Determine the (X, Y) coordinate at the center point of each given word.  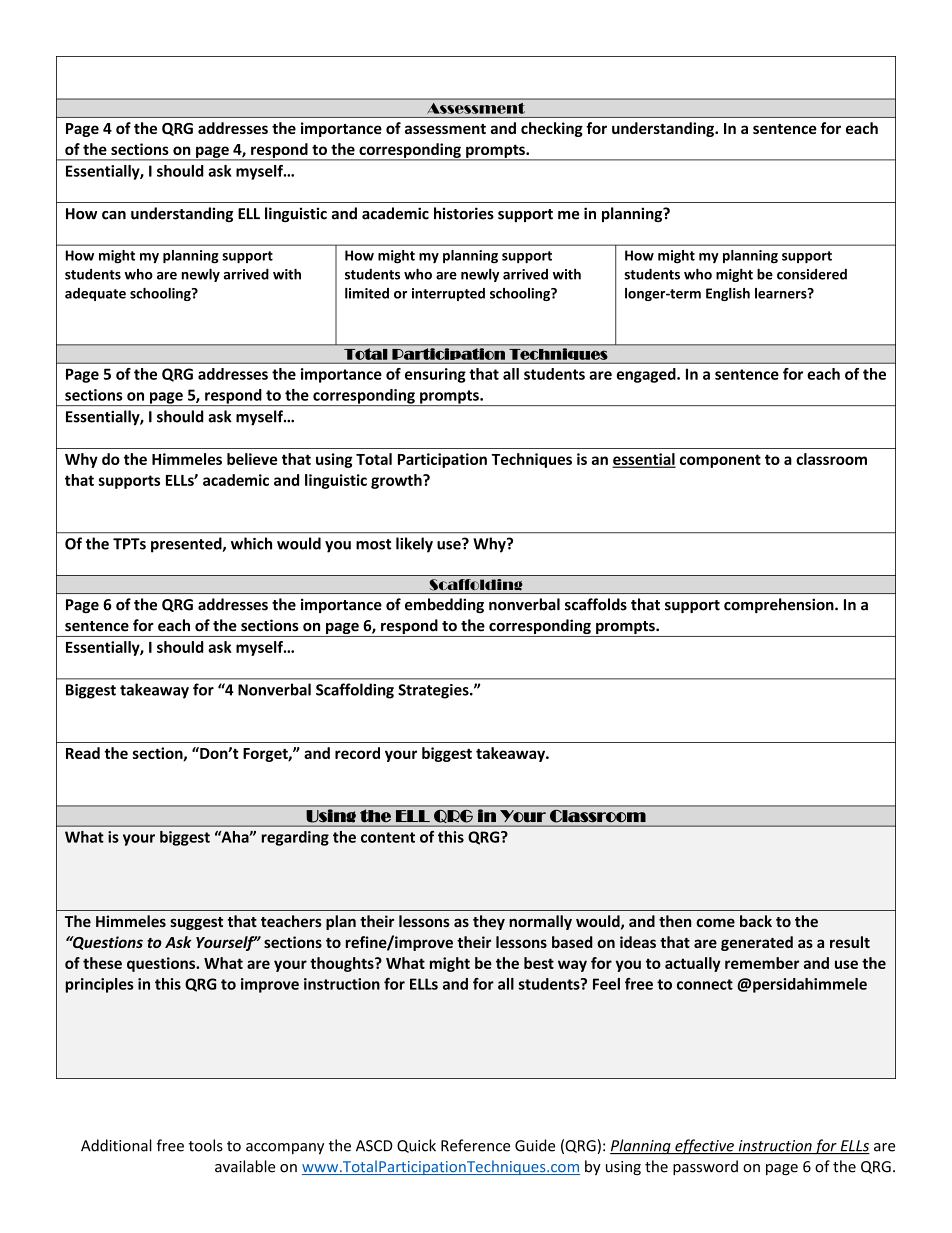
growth (397, 481)
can (114, 215)
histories (464, 213)
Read (83, 753)
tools (206, 1145)
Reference (475, 1145)
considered (812, 274)
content (388, 837)
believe (252, 459)
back (756, 921)
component (720, 461)
